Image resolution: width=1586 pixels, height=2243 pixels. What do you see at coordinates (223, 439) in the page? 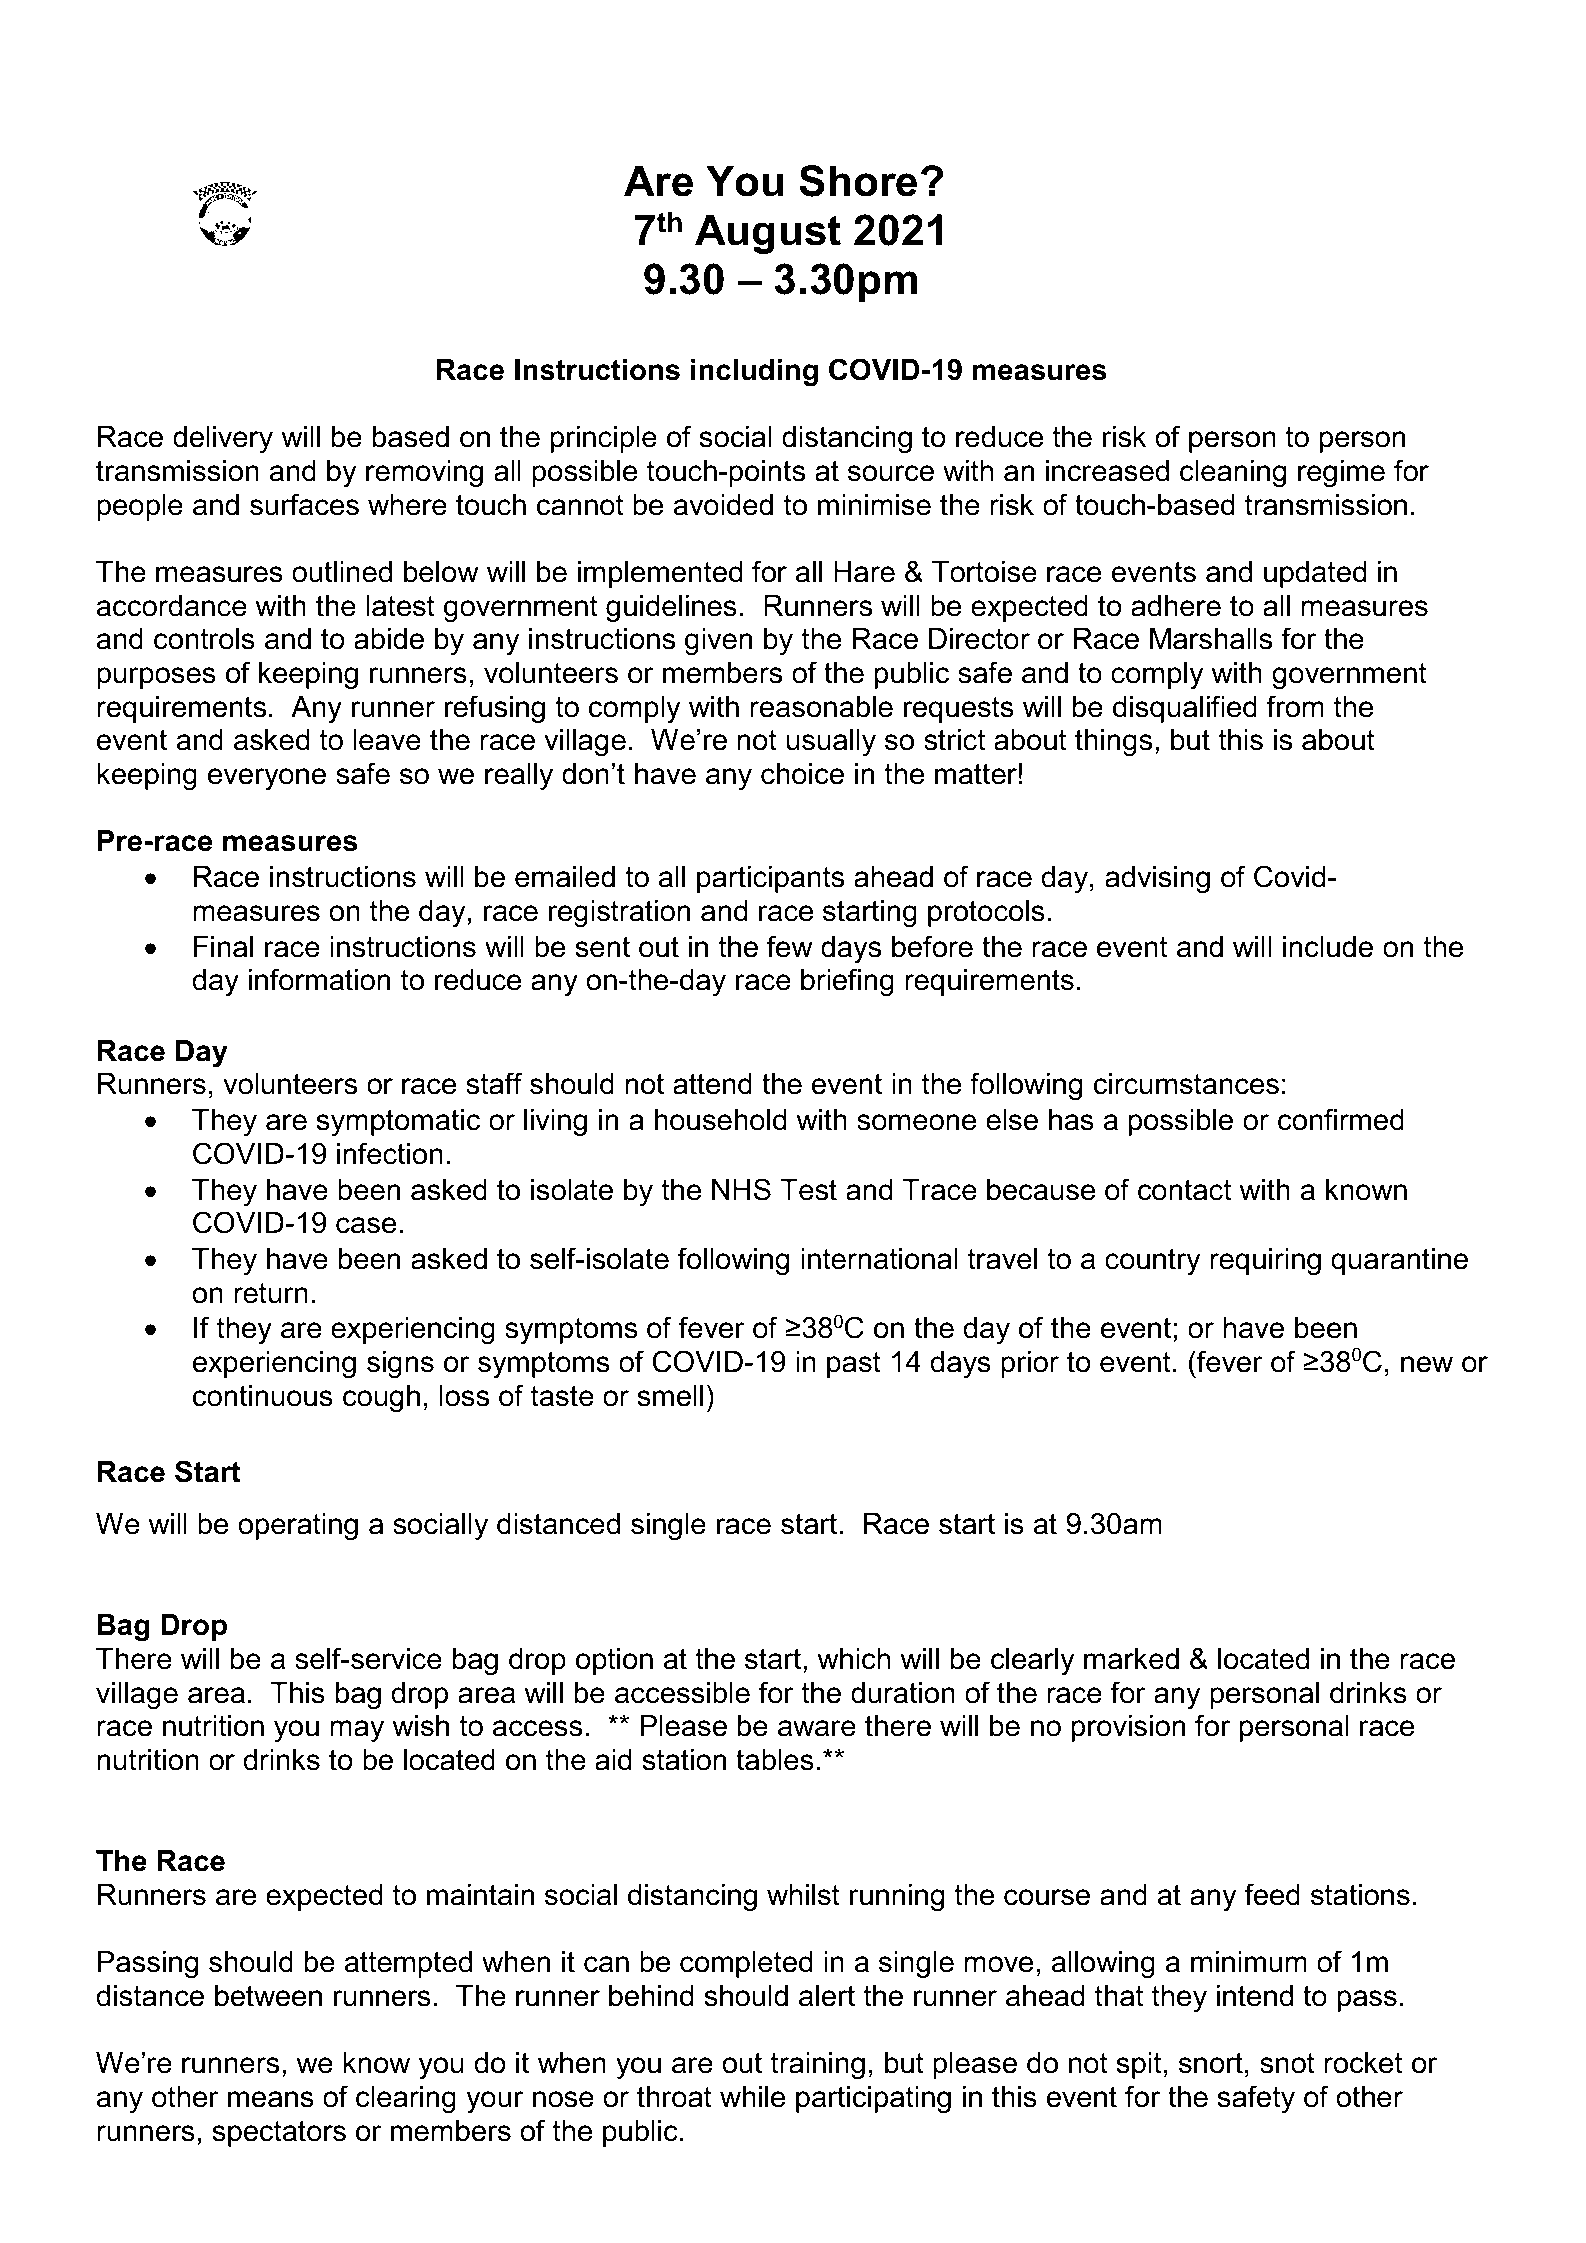
I see `delivery` at bounding box center [223, 439].
